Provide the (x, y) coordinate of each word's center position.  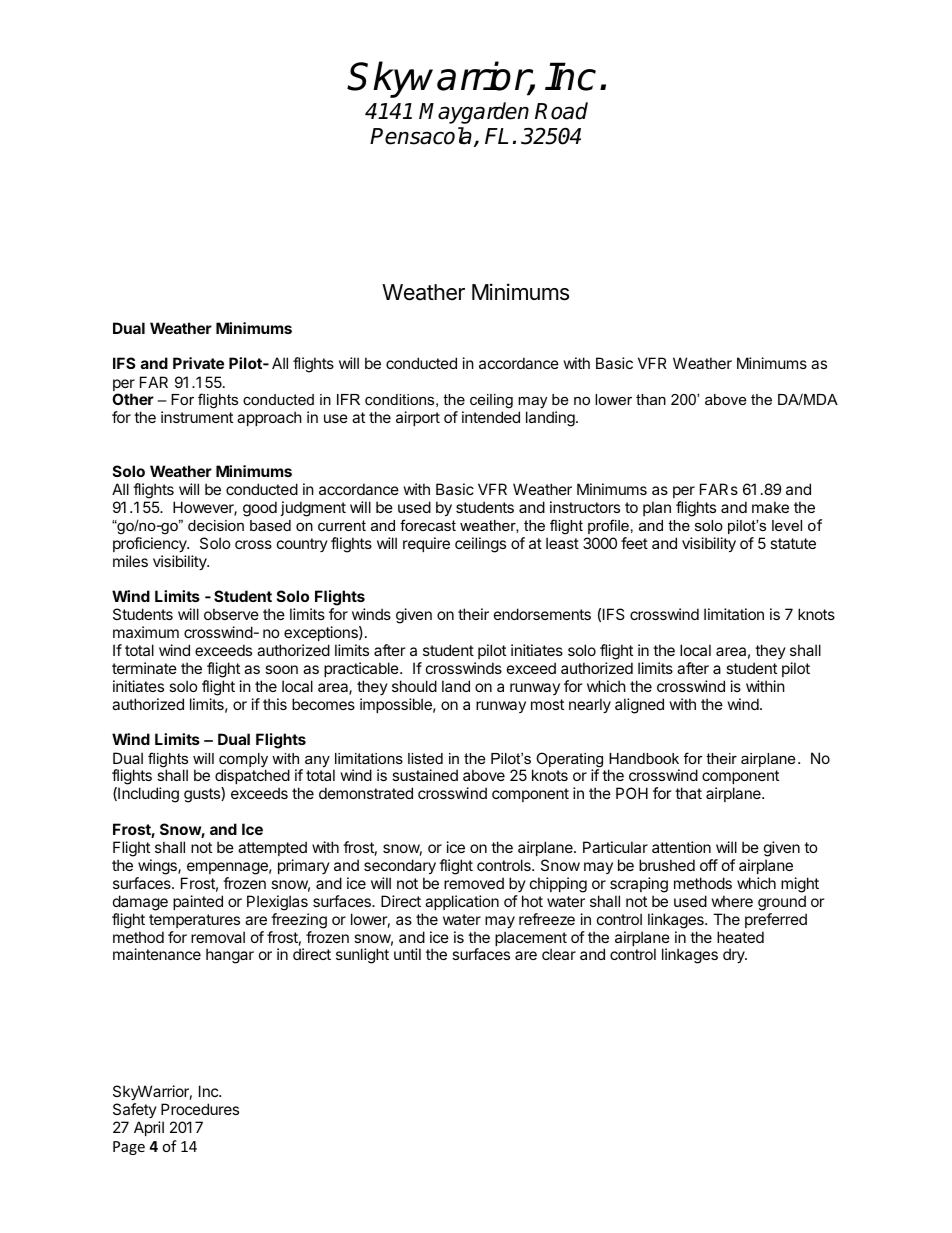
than (651, 399)
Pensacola (421, 136)
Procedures (200, 1109)
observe (231, 614)
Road (561, 111)
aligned (639, 706)
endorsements (542, 614)
